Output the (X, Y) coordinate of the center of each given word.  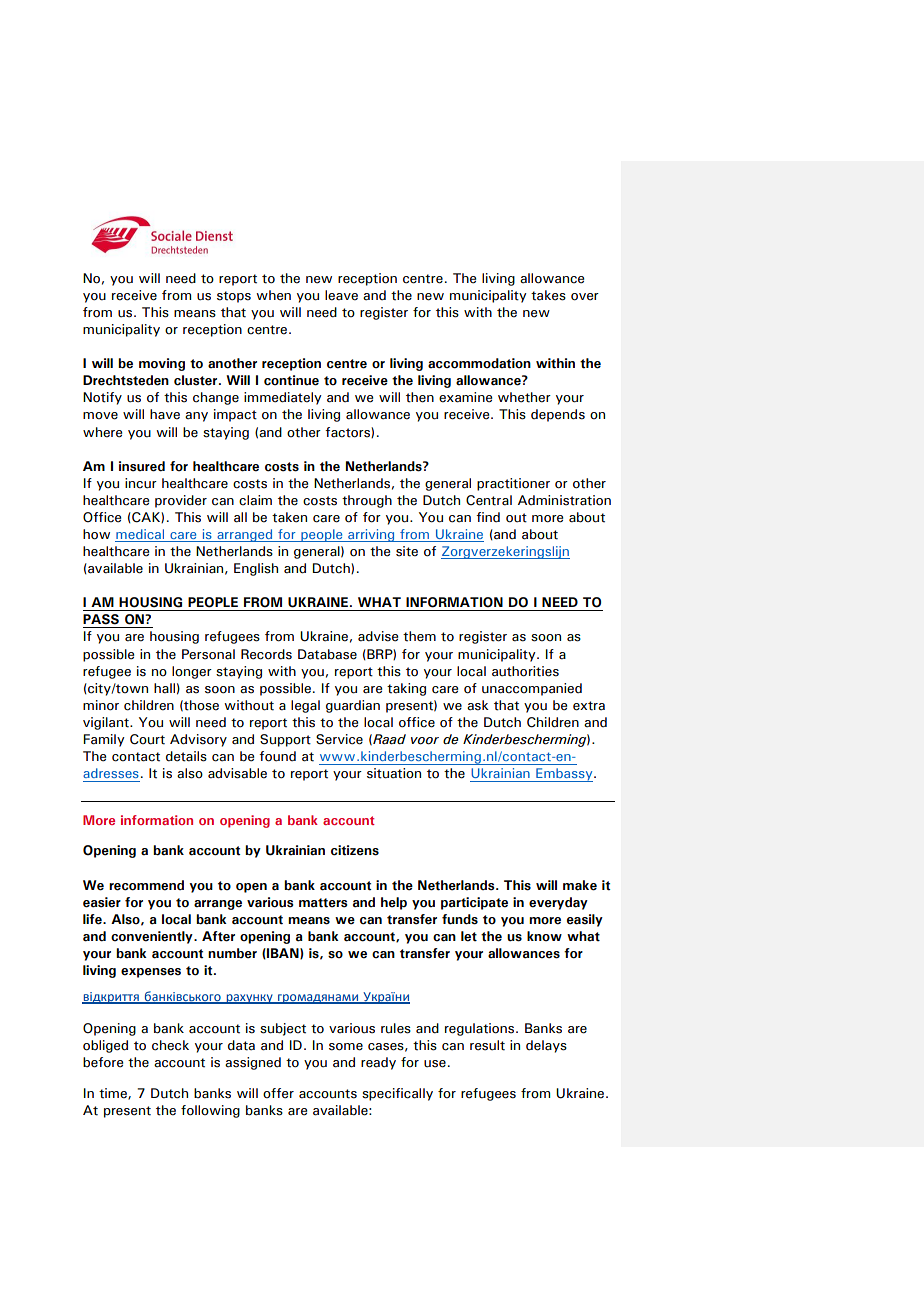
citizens (355, 850)
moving (162, 364)
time (114, 1094)
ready (378, 1063)
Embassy (564, 775)
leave (341, 295)
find (488, 517)
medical (140, 535)
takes (548, 295)
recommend (146, 885)
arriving (371, 535)
